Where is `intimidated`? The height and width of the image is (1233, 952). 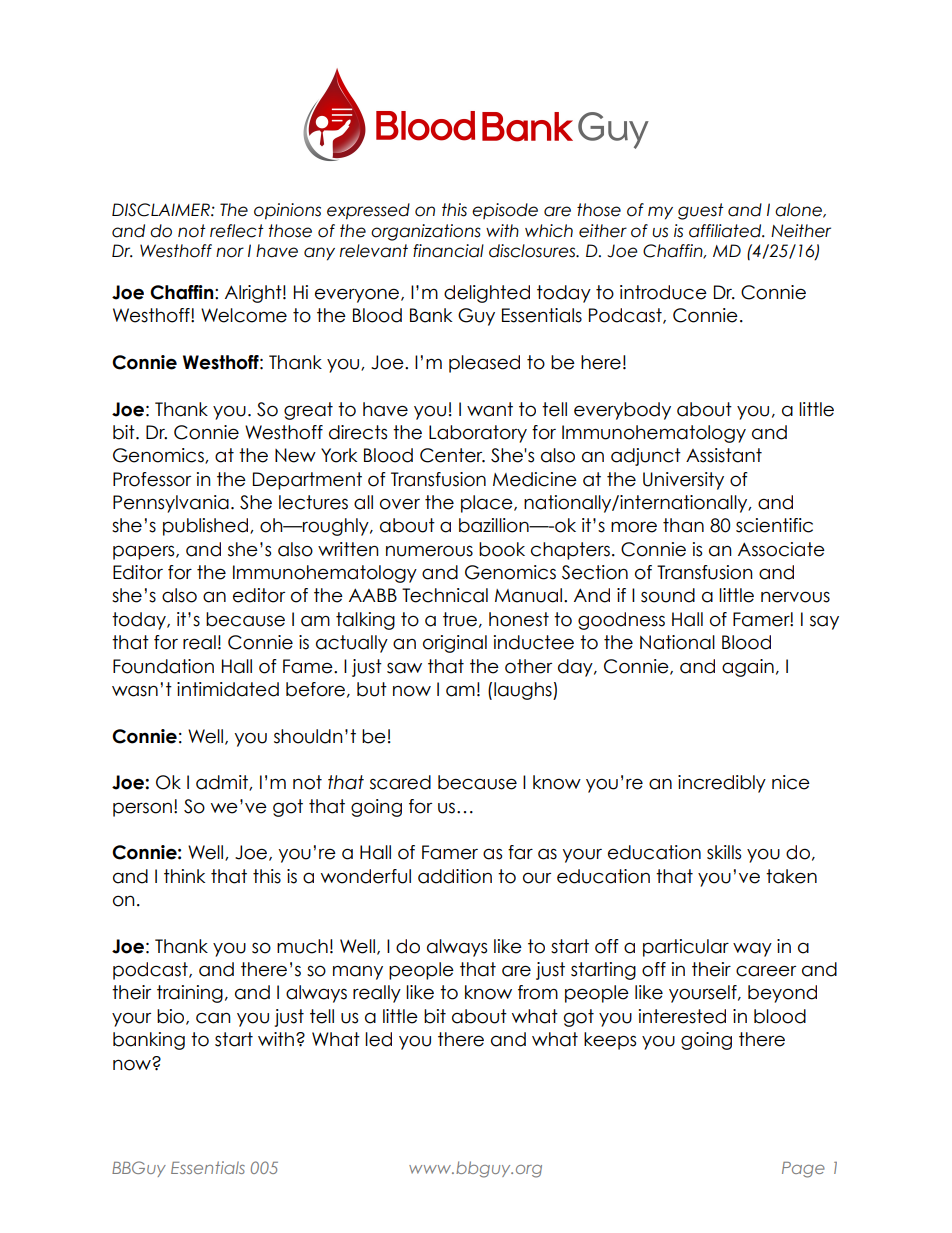 intimidated is located at coordinates (228, 689).
